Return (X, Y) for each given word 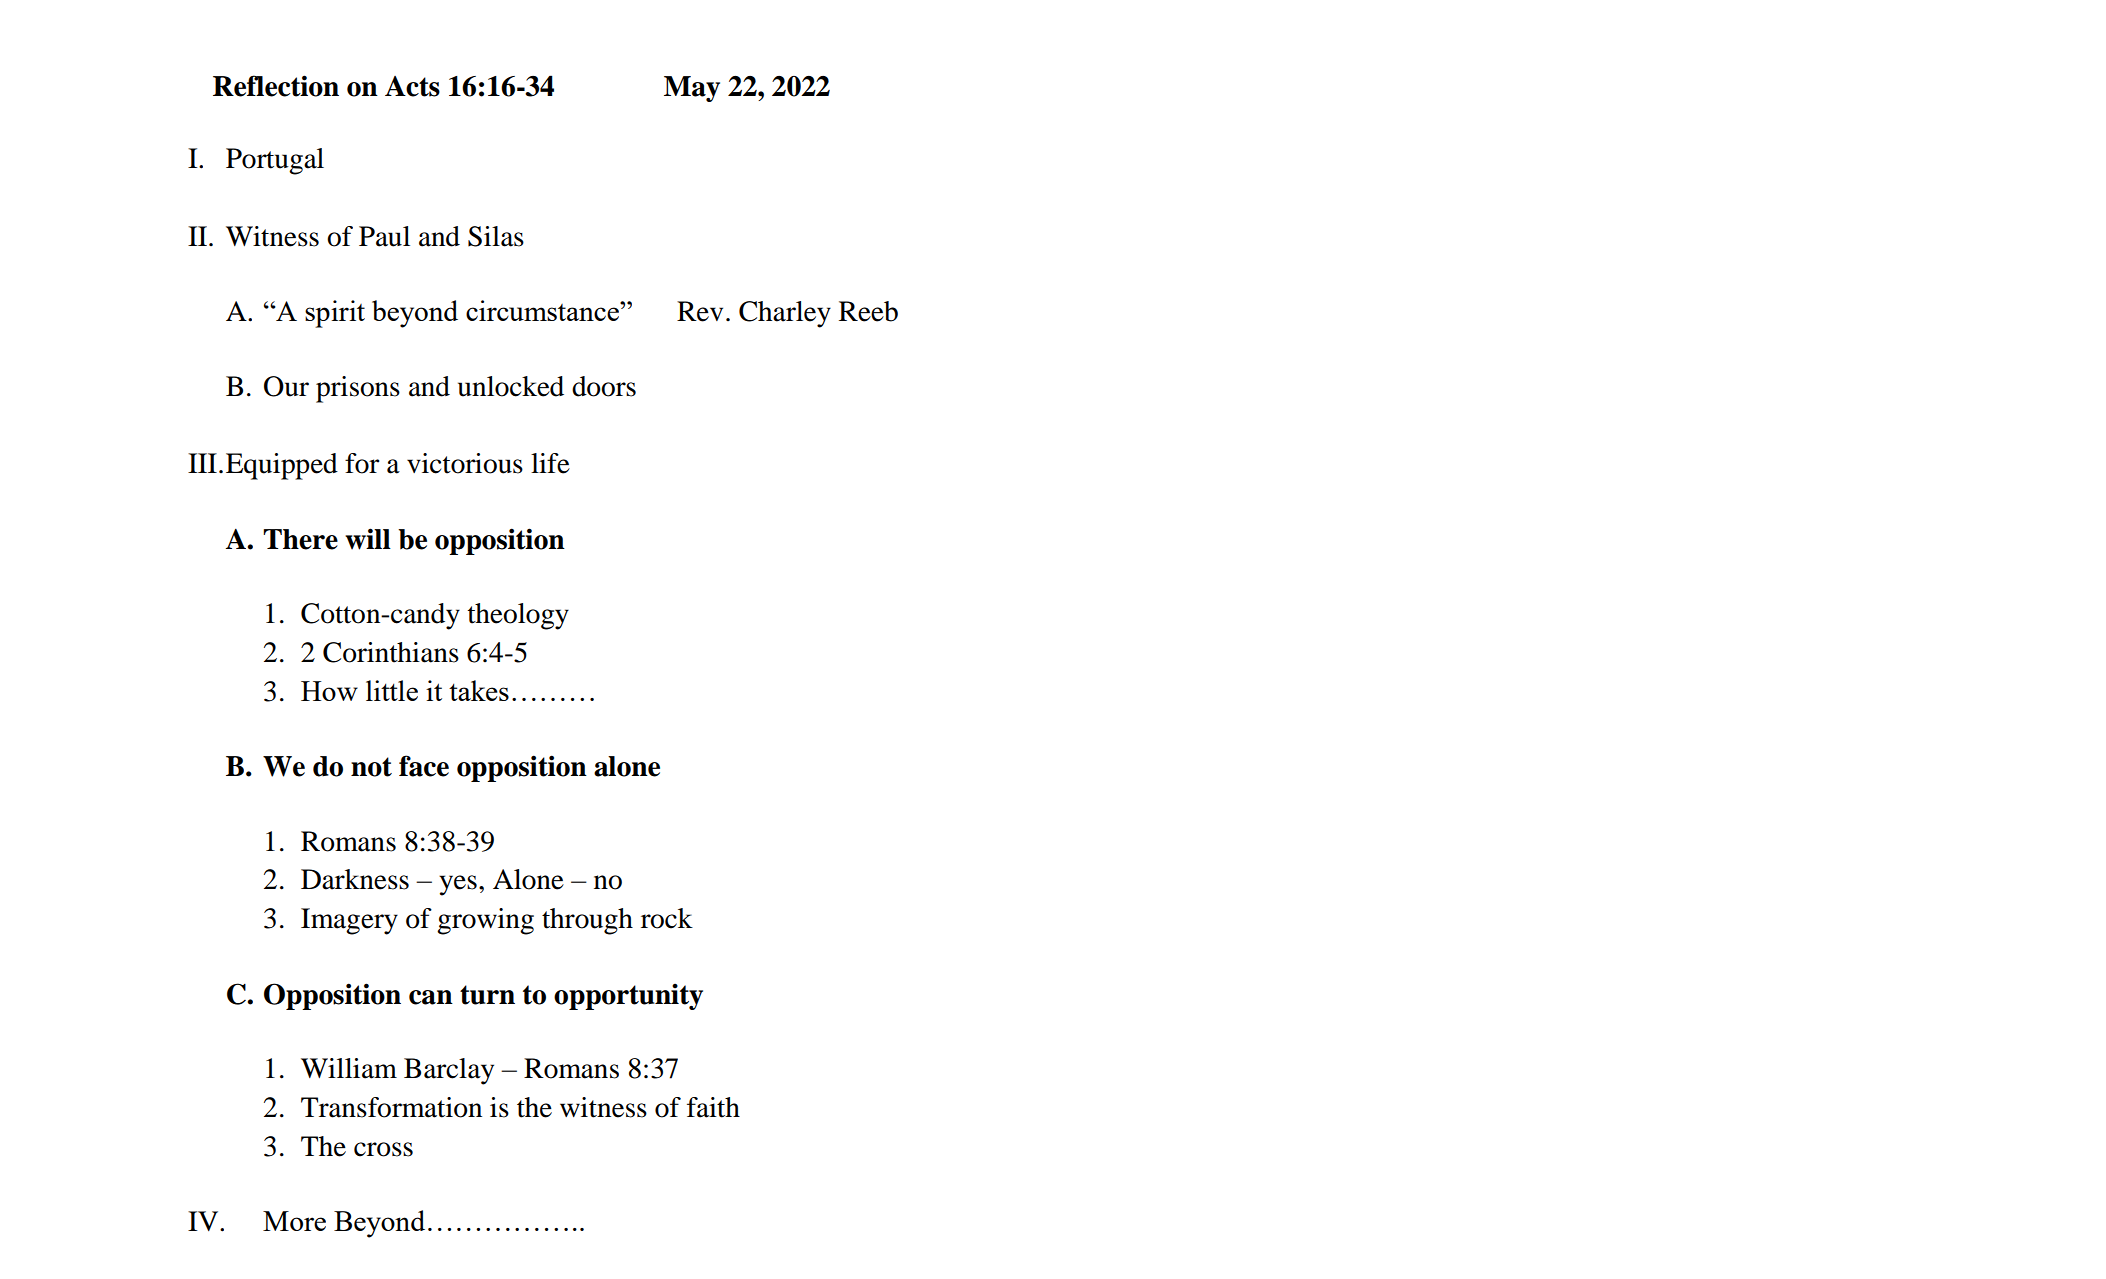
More (294, 1221)
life (550, 463)
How (329, 691)
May (692, 89)
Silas (496, 236)
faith (713, 1107)
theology (518, 616)
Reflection (276, 86)
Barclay (449, 1071)
